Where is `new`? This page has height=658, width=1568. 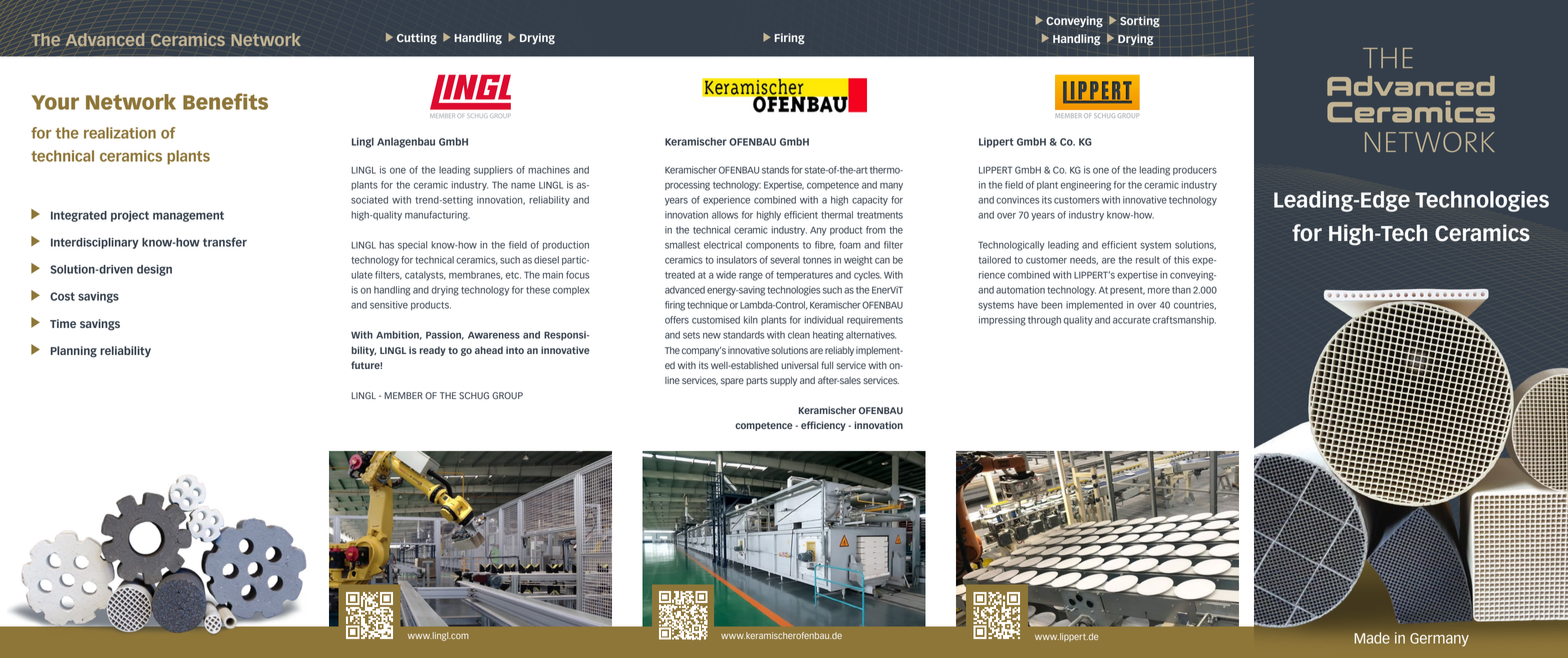 new is located at coordinates (712, 335).
